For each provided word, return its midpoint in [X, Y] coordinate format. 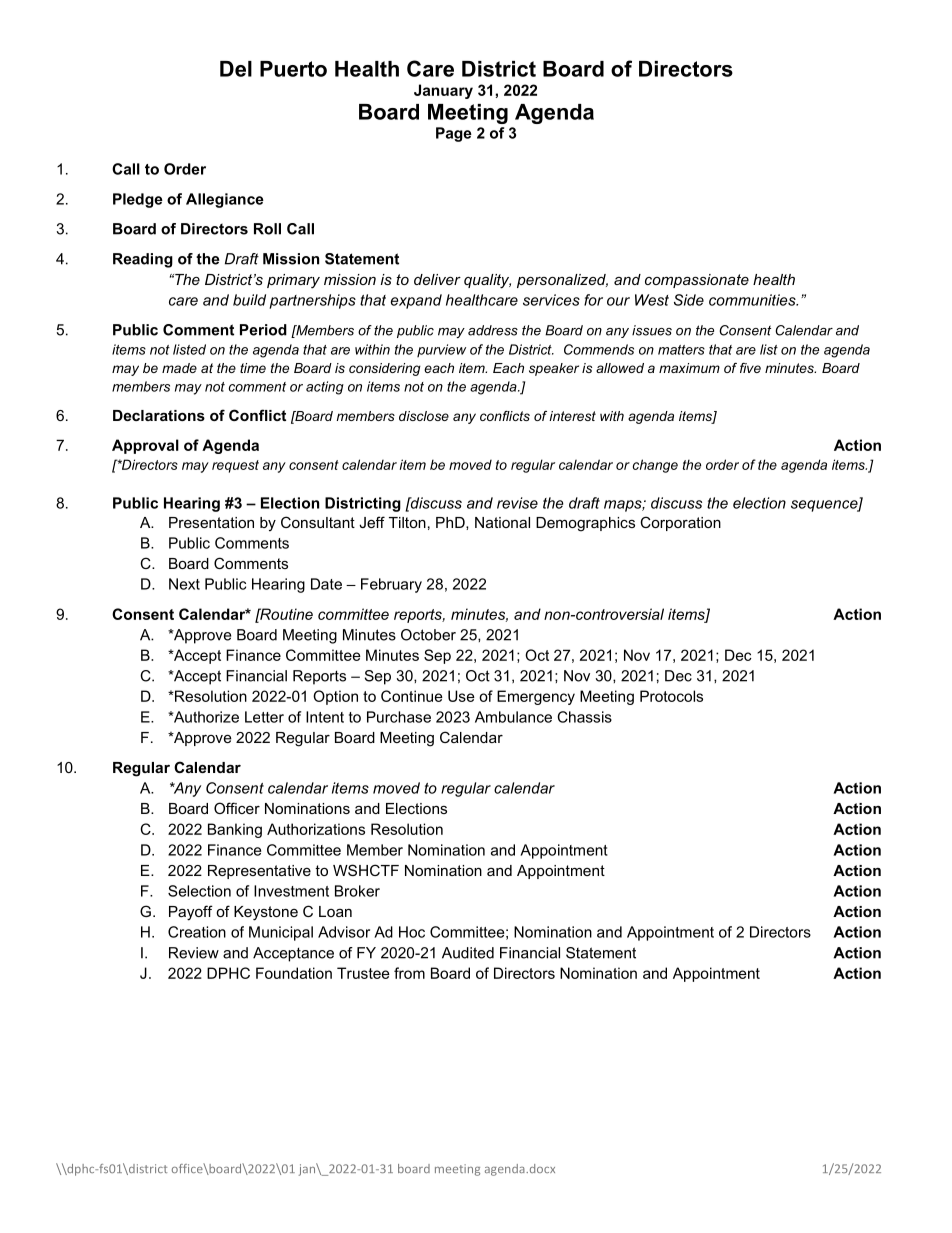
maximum [689, 368]
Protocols [671, 696]
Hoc [412, 932]
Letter [264, 717]
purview [441, 350]
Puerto [293, 69]
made [179, 368]
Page [454, 134]
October [428, 635]
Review [194, 953]
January [443, 91]
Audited [468, 953]
